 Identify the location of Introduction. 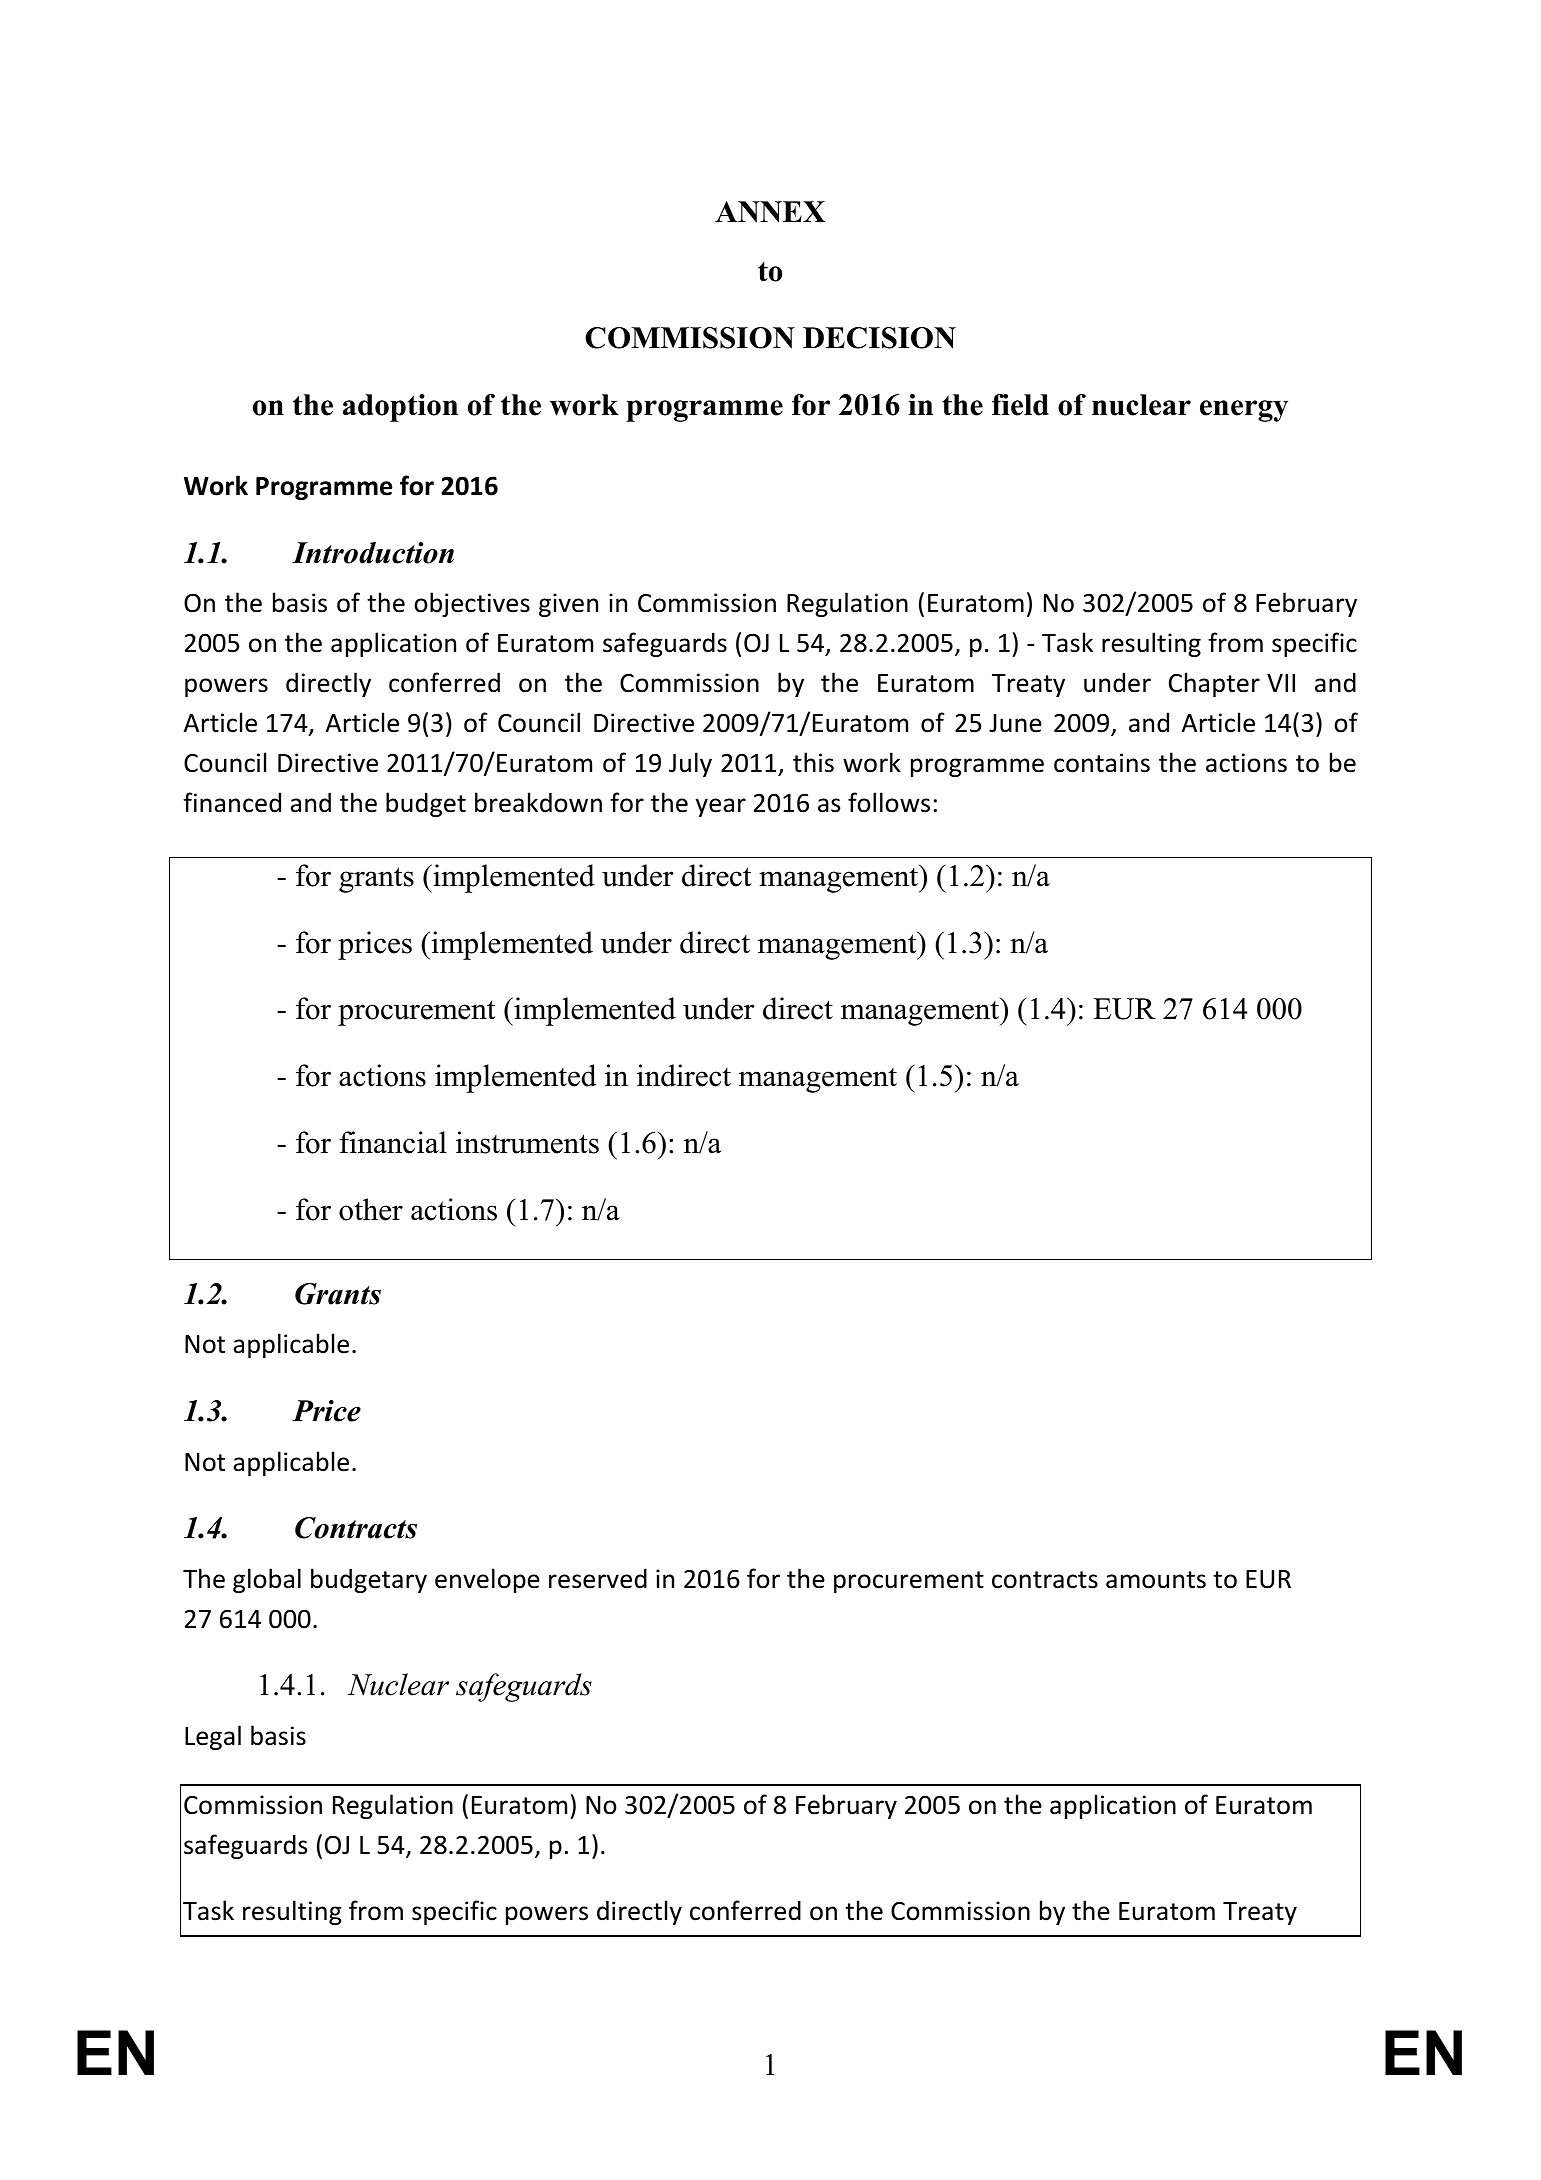
(373, 553).
